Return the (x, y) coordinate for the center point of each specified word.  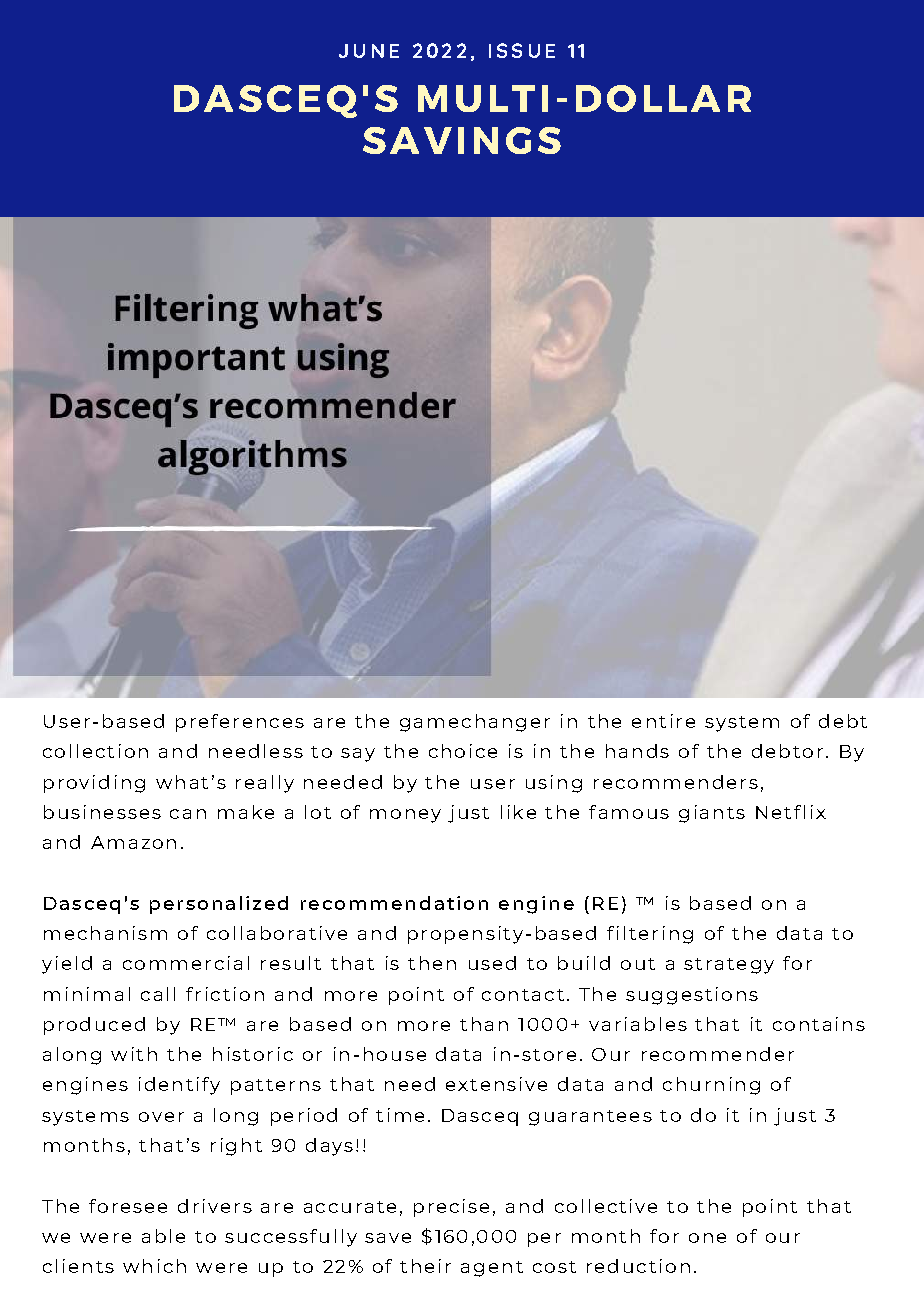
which (154, 1266)
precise (451, 1208)
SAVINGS (462, 140)
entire (663, 721)
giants (712, 814)
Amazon (133, 842)
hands (637, 751)
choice (463, 751)
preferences (240, 723)
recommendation (394, 903)
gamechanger (475, 723)
